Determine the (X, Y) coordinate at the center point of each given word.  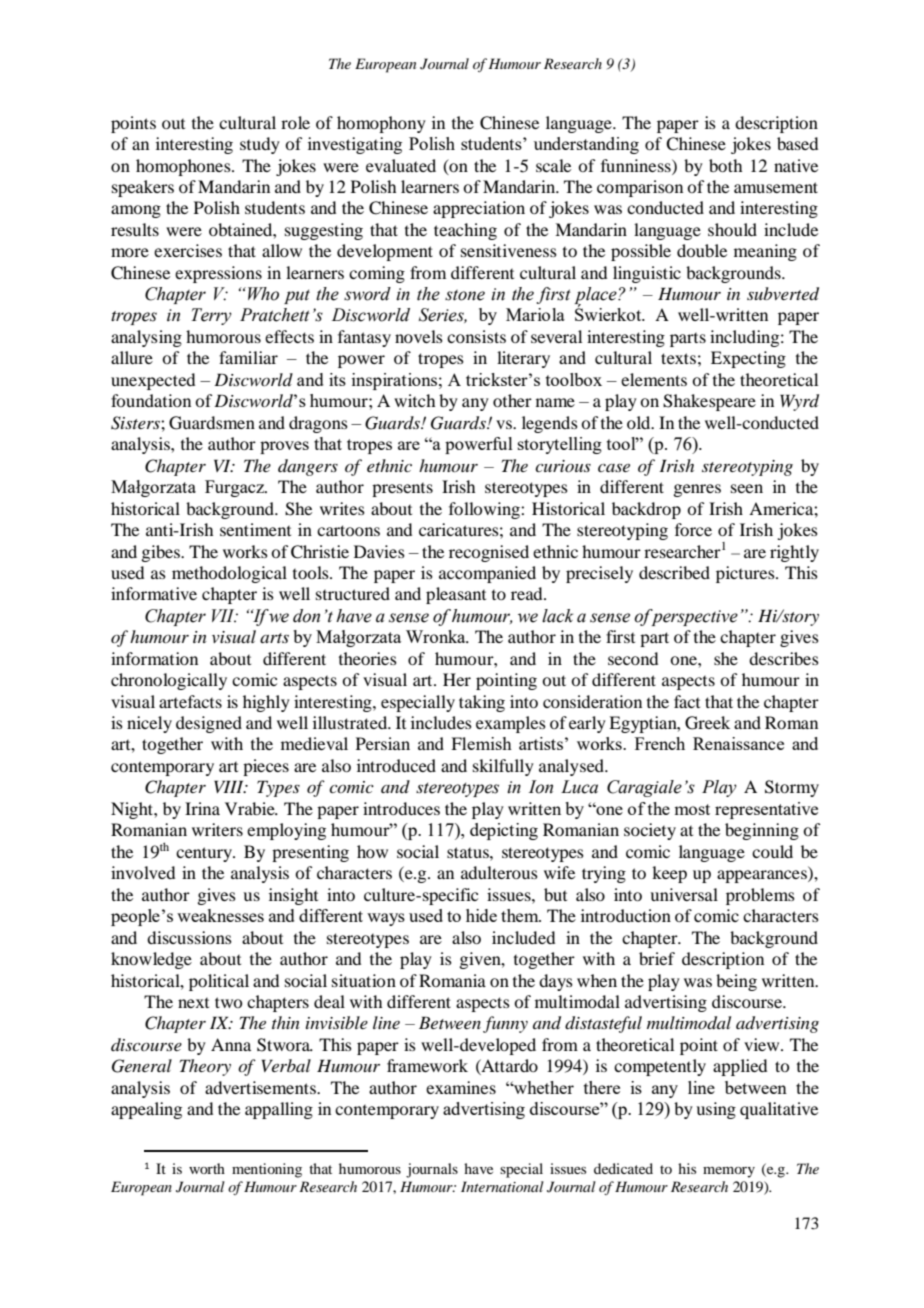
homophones (184, 167)
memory (729, 1172)
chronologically (169, 681)
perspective (693, 617)
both (725, 165)
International (502, 1186)
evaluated (401, 165)
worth (207, 1168)
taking (482, 703)
